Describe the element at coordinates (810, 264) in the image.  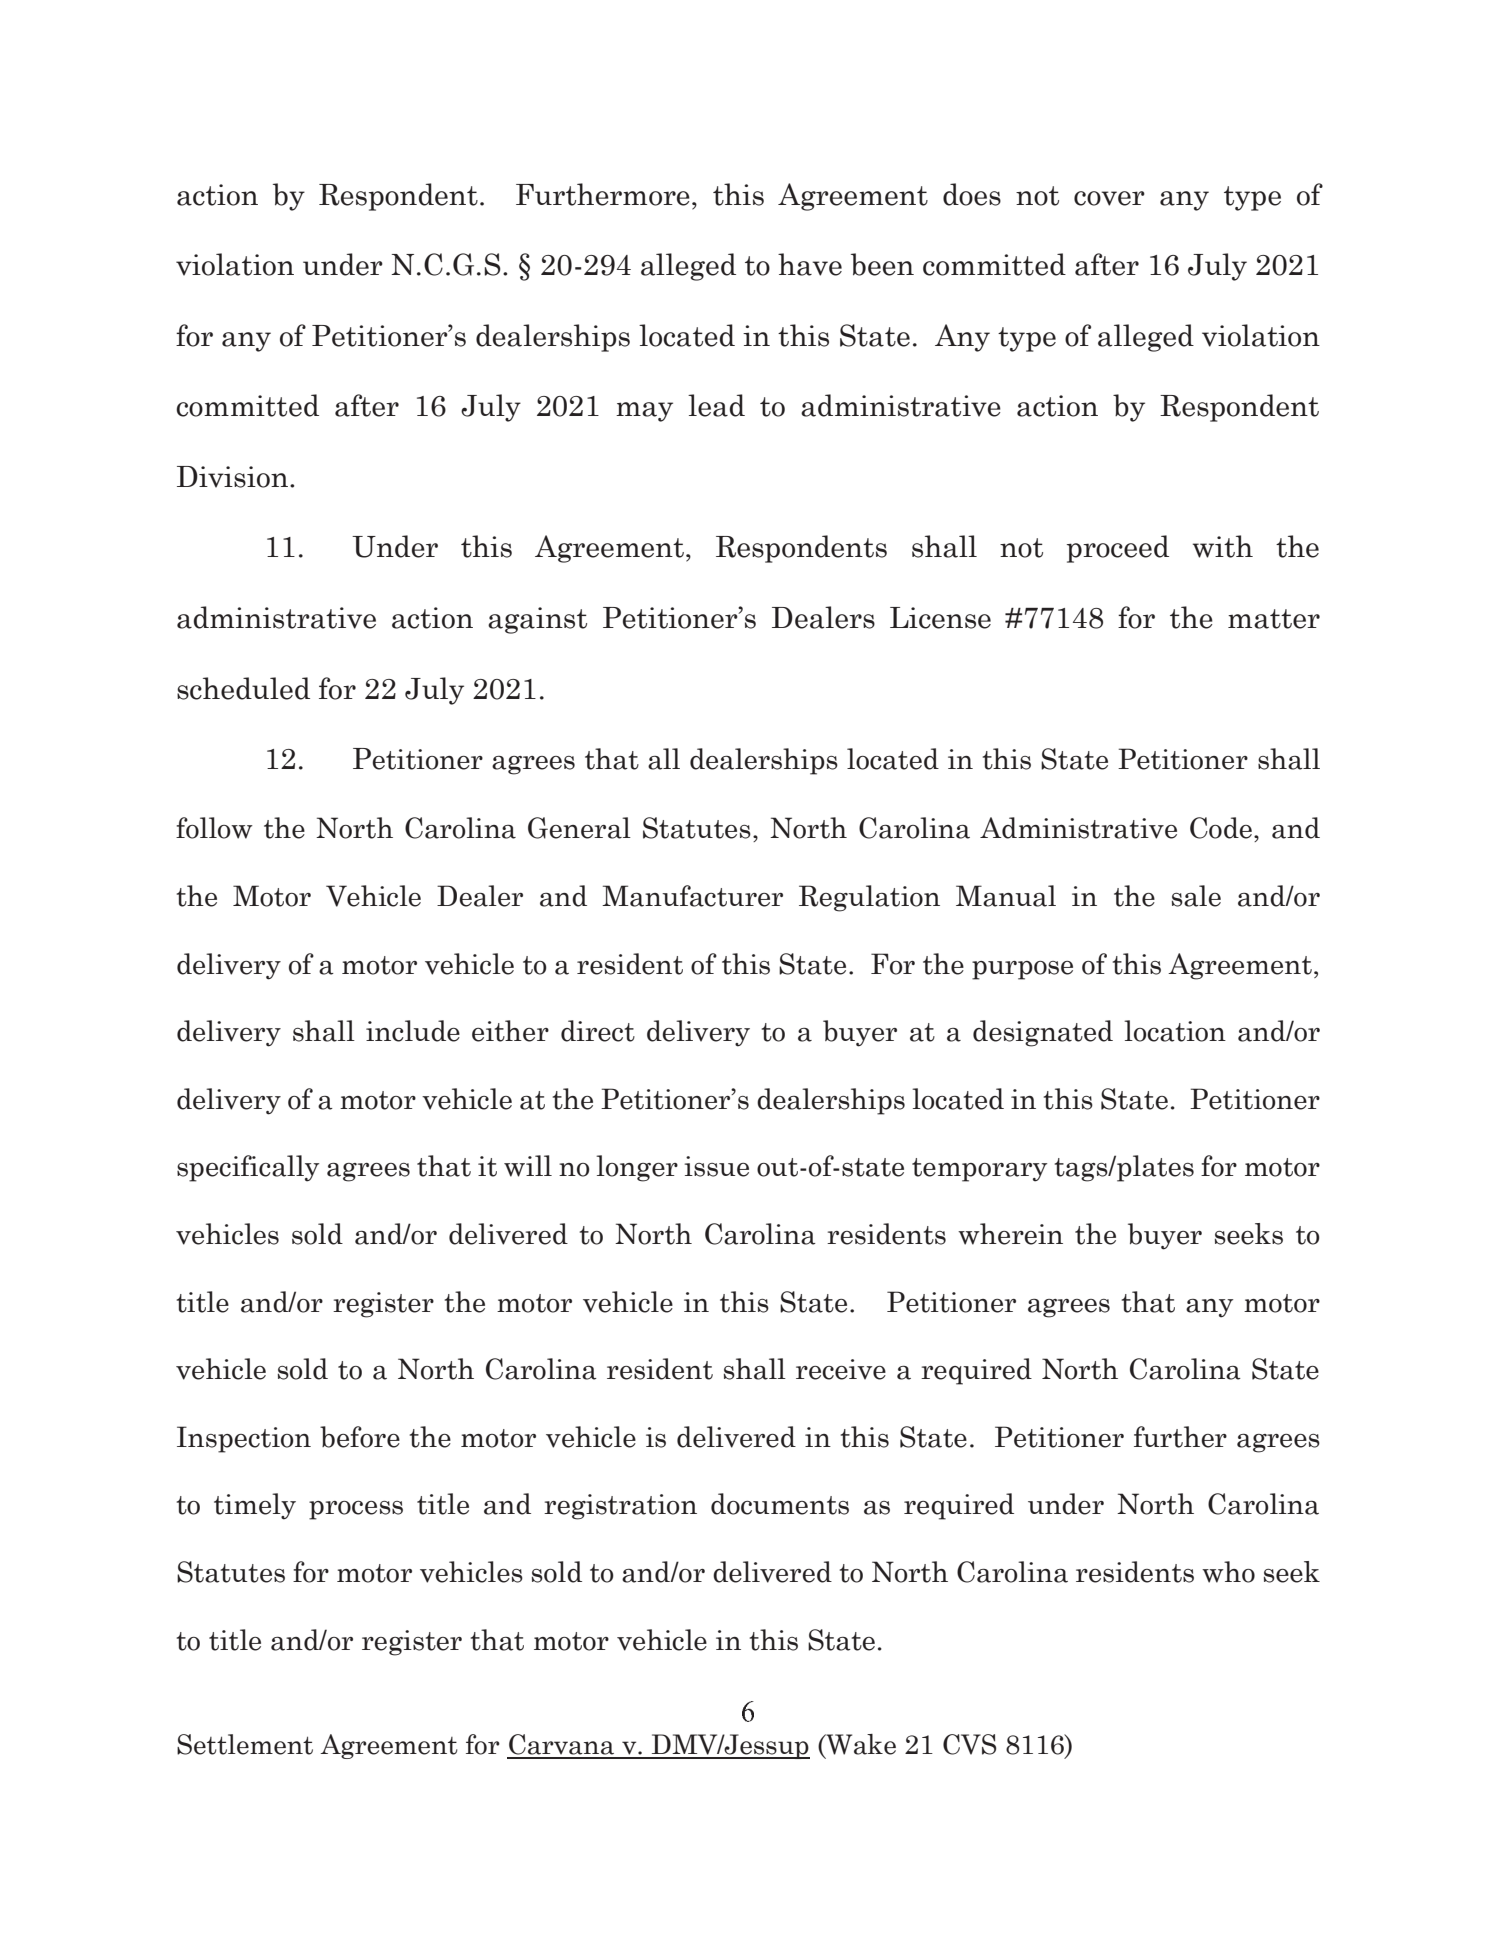
I see `have` at that location.
